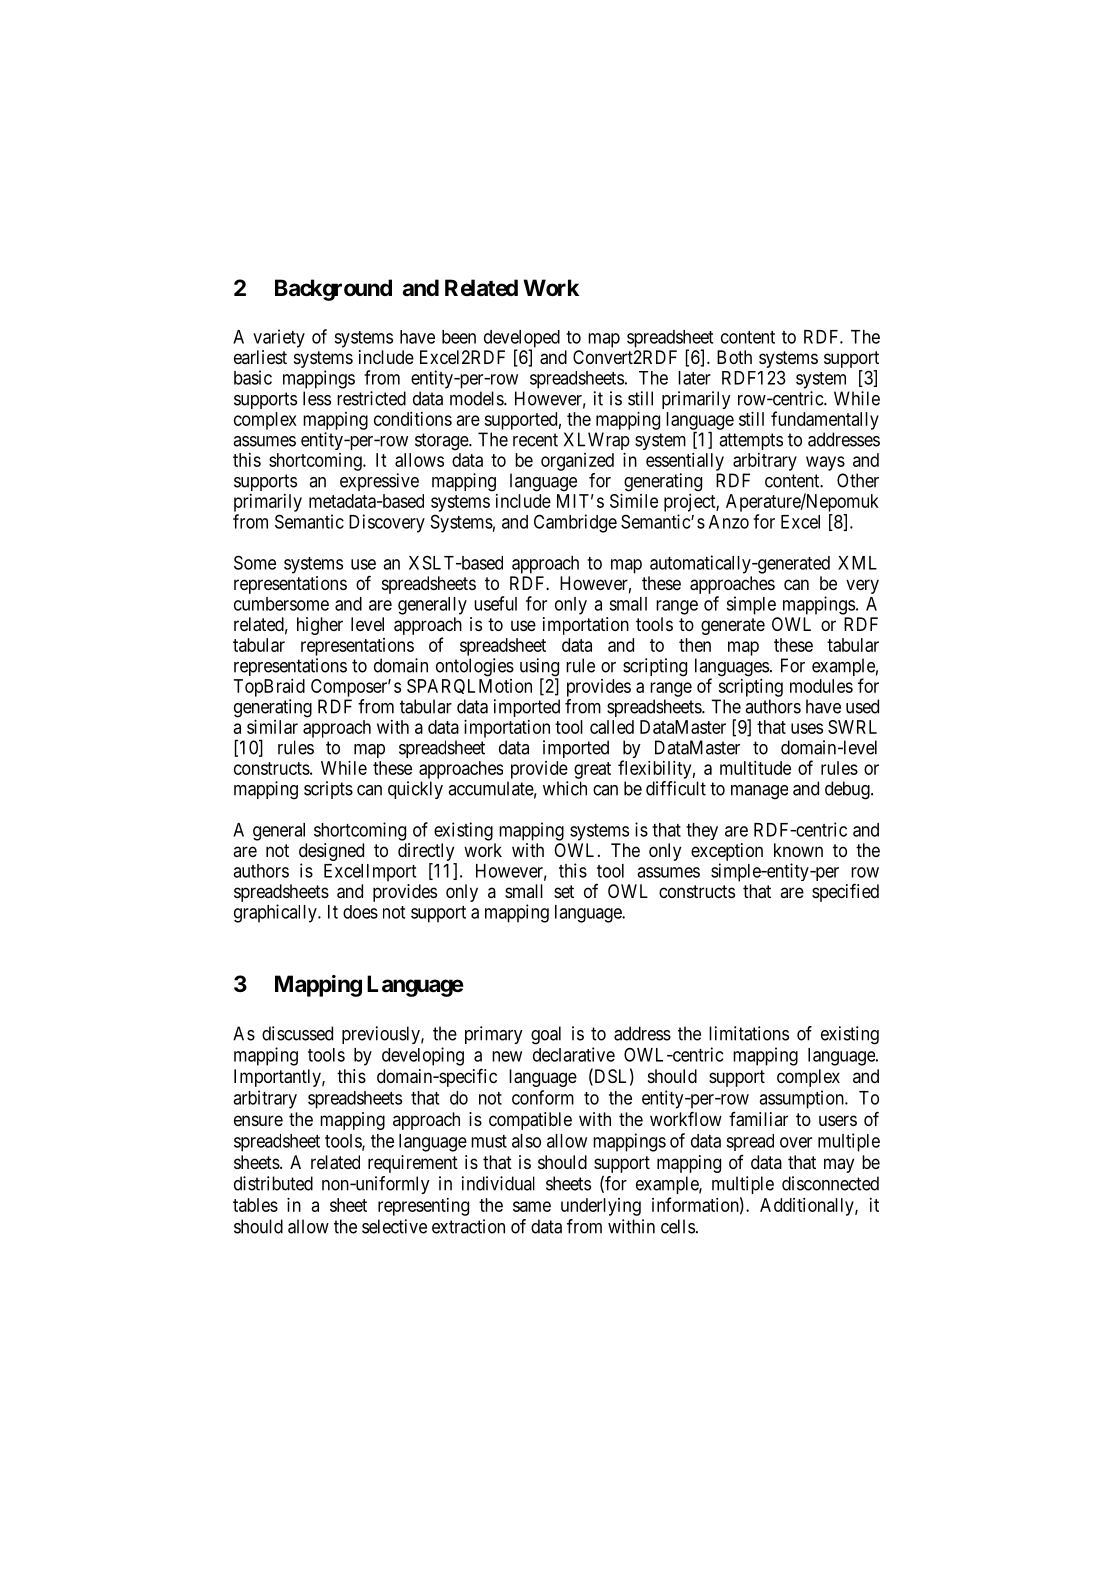  I want to click on great, so click(592, 770).
